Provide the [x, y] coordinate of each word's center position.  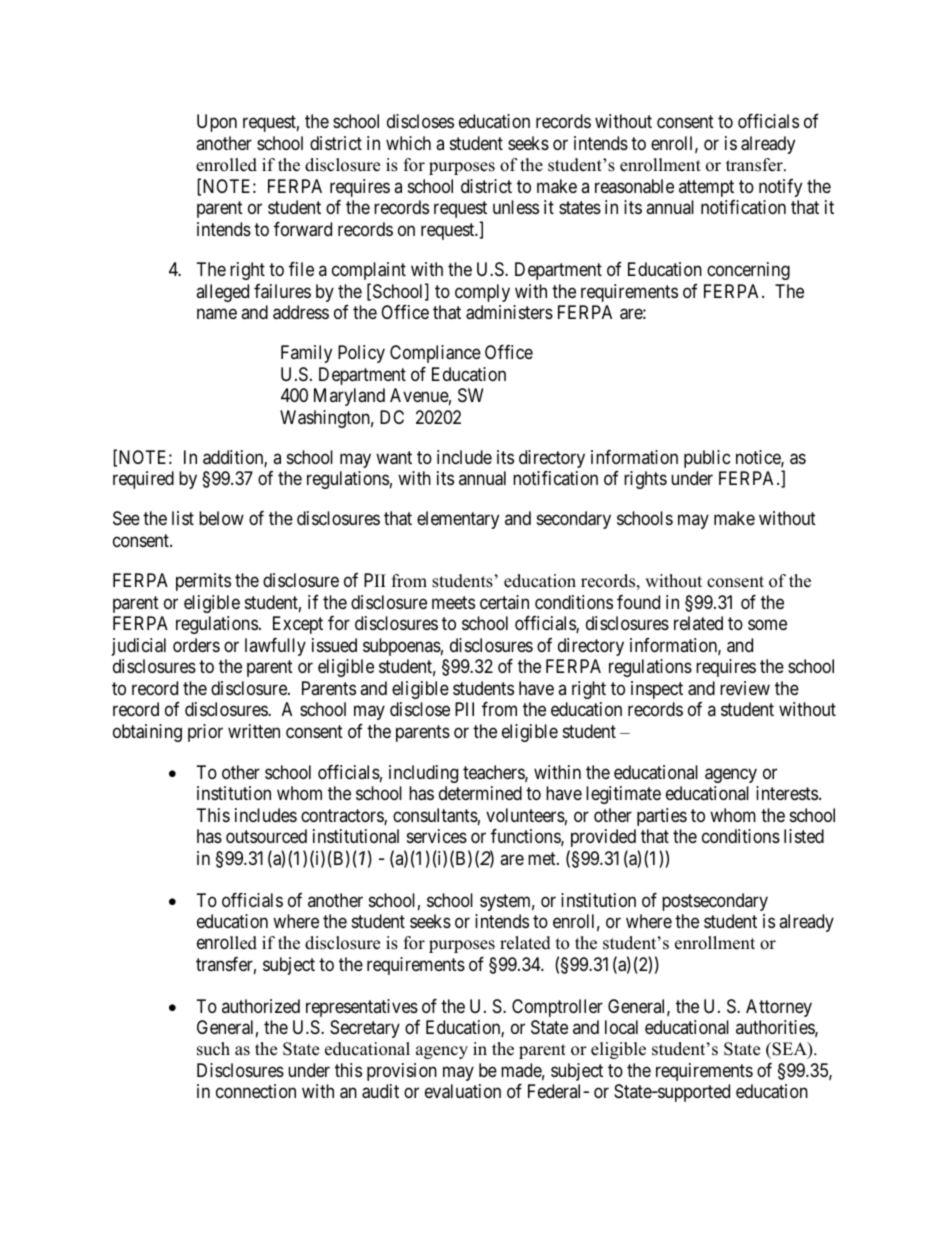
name [217, 313]
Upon [217, 123]
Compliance [435, 354]
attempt [706, 188]
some [767, 625]
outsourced [266, 836]
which [408, 143]
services [437, 836]
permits [203, 582]
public [707, 459]
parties [662, 817]
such [213, 1049]
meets [453, 602]
